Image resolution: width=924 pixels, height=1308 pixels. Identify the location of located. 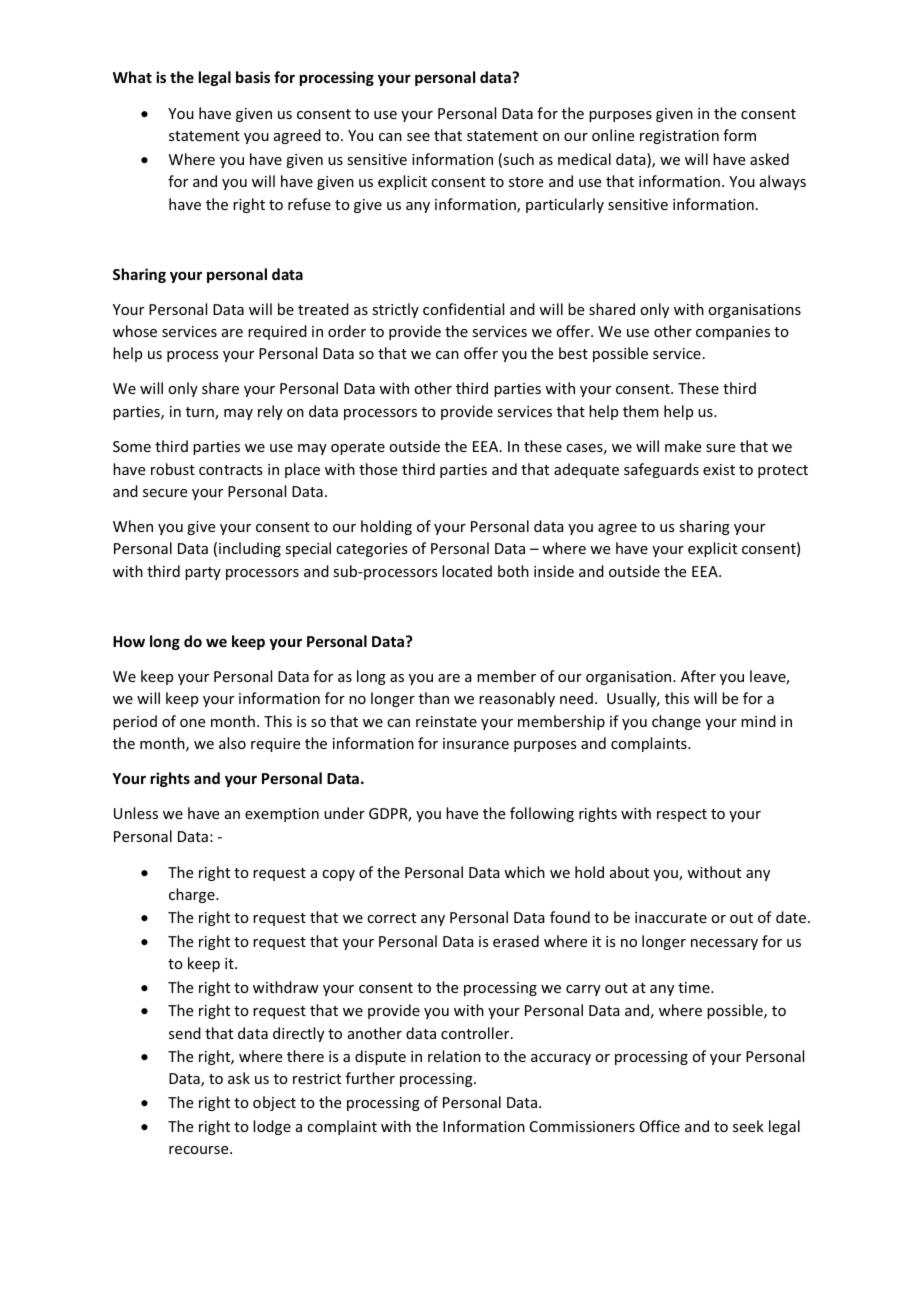
(467, 571).
